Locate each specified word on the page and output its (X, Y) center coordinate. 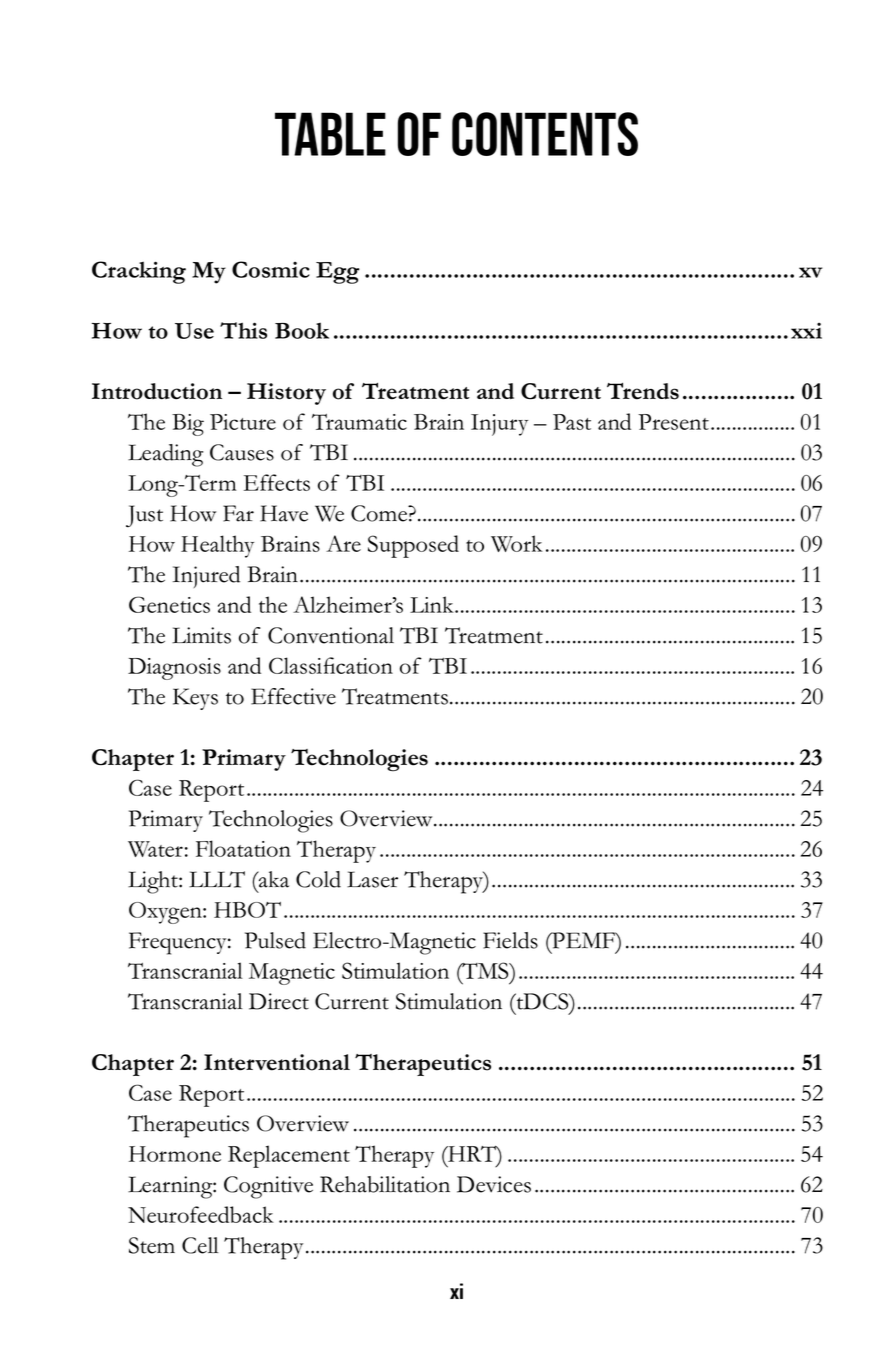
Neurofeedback (201, 1214)
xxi (806, 331)
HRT (472, 1155)
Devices (494, 1184)
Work (517, 543)
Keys (195, 699)
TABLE (330, 134)
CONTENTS (545, 134)
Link (433, 604)
